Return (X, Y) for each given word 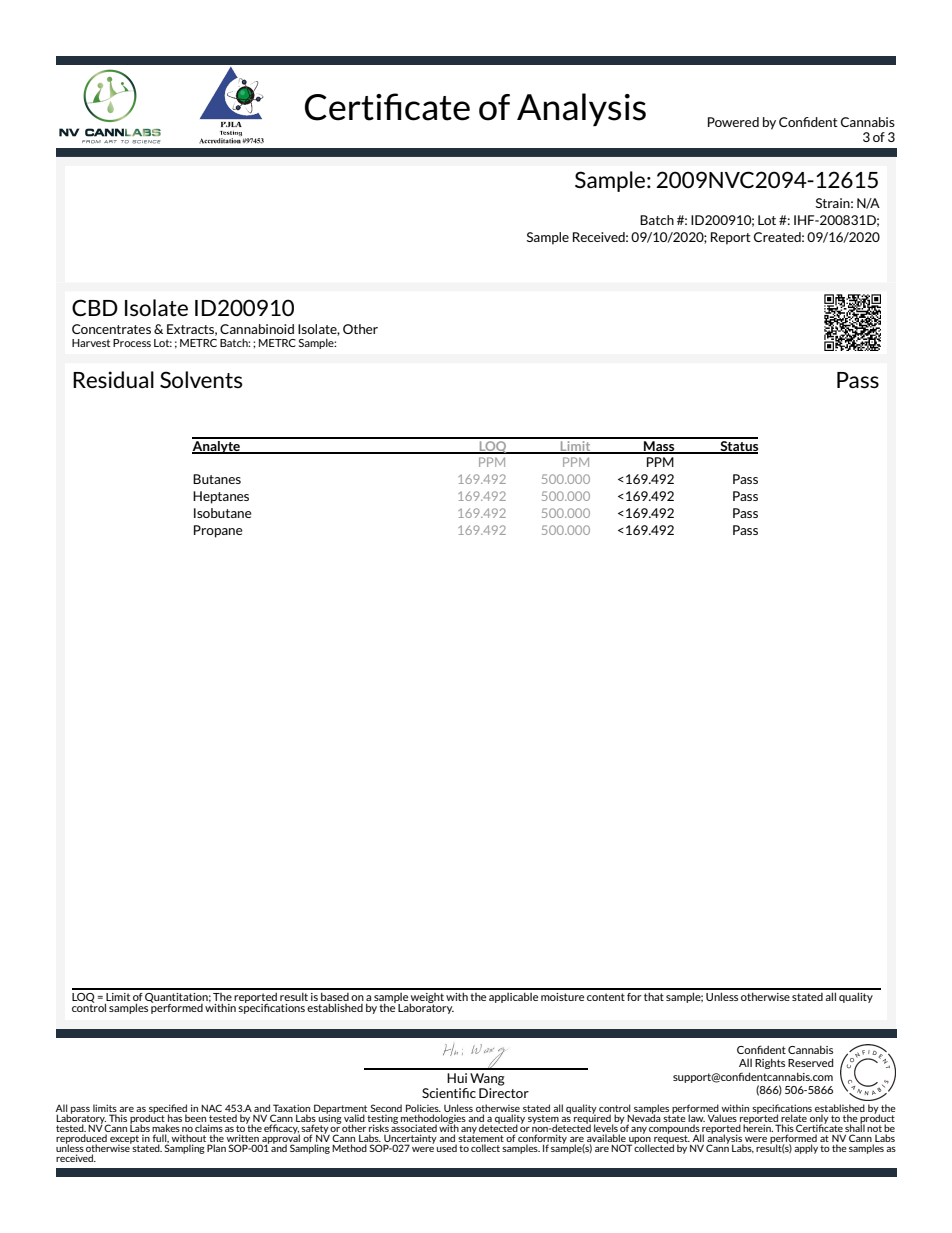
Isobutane (223, 513)
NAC (211, 1108)
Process (132, 343)
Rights (770, 1063)
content (606, 997)
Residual (113, 379)
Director (504, 1093)
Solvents (201, 379)
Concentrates (111, 329)
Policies (423, 1108)
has (174, 1119)
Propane (218, 531)
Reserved (811, 1062)
